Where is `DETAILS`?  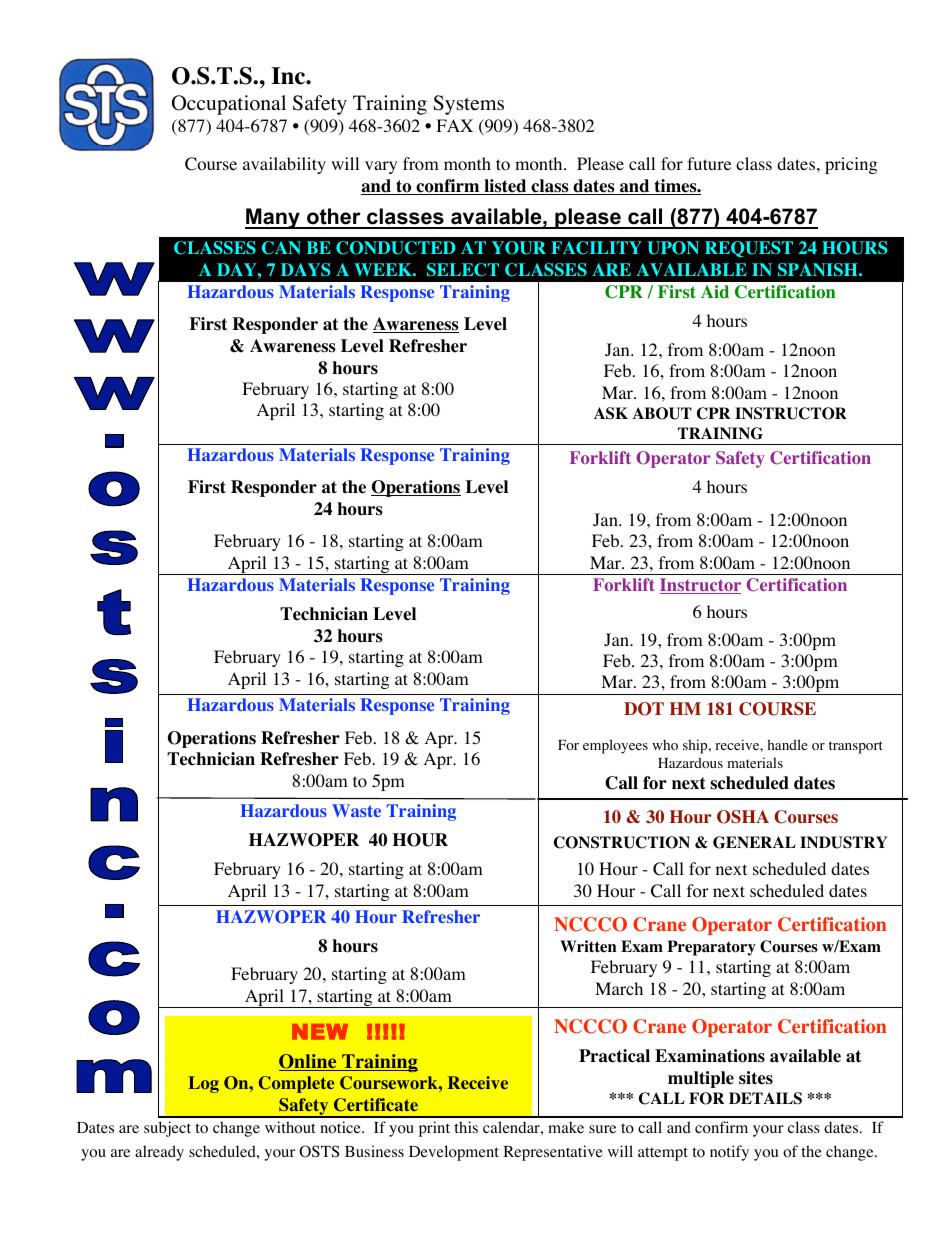
DETAILS is located at coordinates (765, 1098).
